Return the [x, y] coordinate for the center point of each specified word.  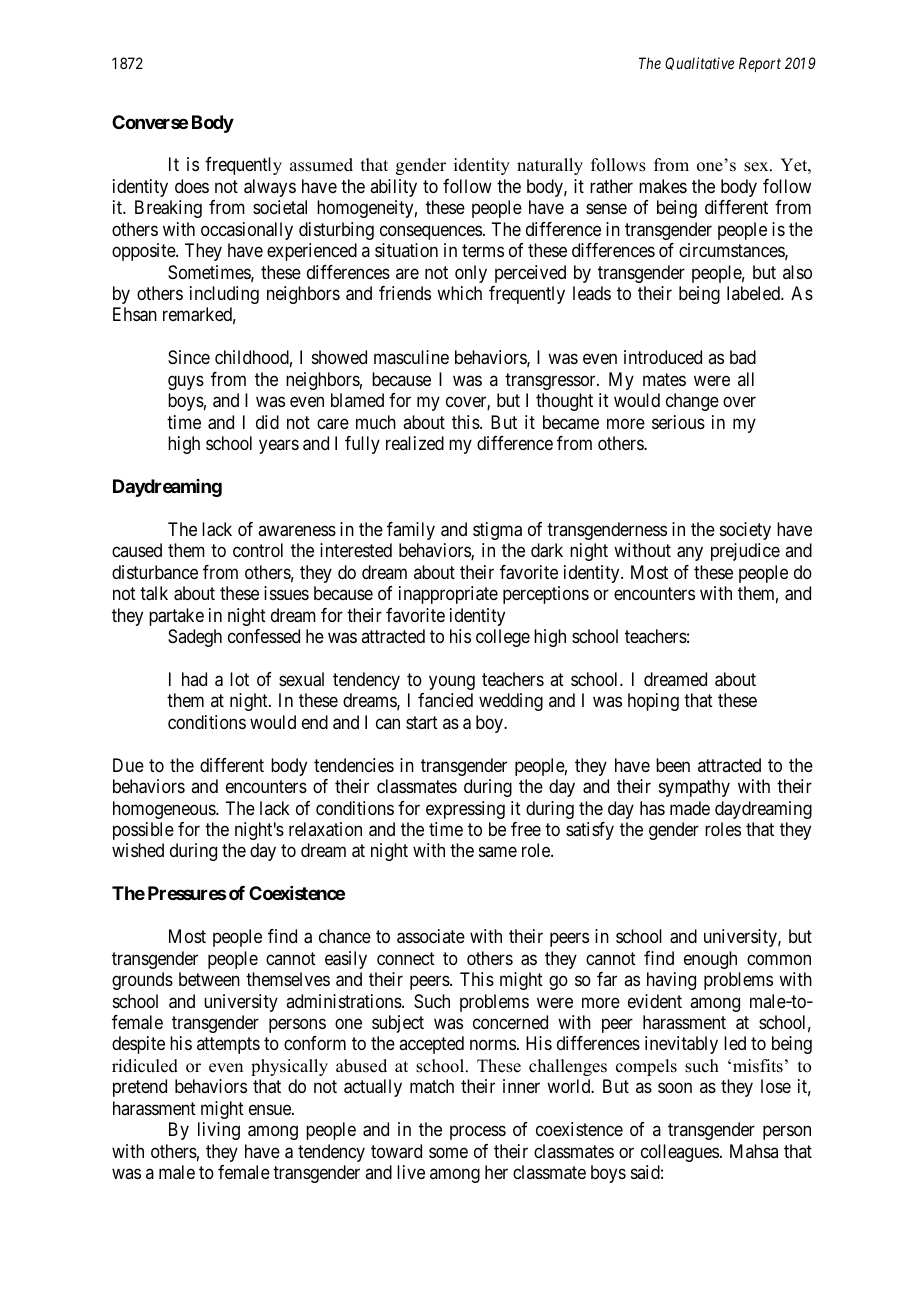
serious [678, 422]
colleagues [680, 1153]
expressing [465, 810]
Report [760, 64]
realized [415, 443]
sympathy [694, 788]
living [219, 1131]
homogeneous [165, 810]
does [192, 186]
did [267, 422]
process [478, 1133]
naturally [550, 166]
